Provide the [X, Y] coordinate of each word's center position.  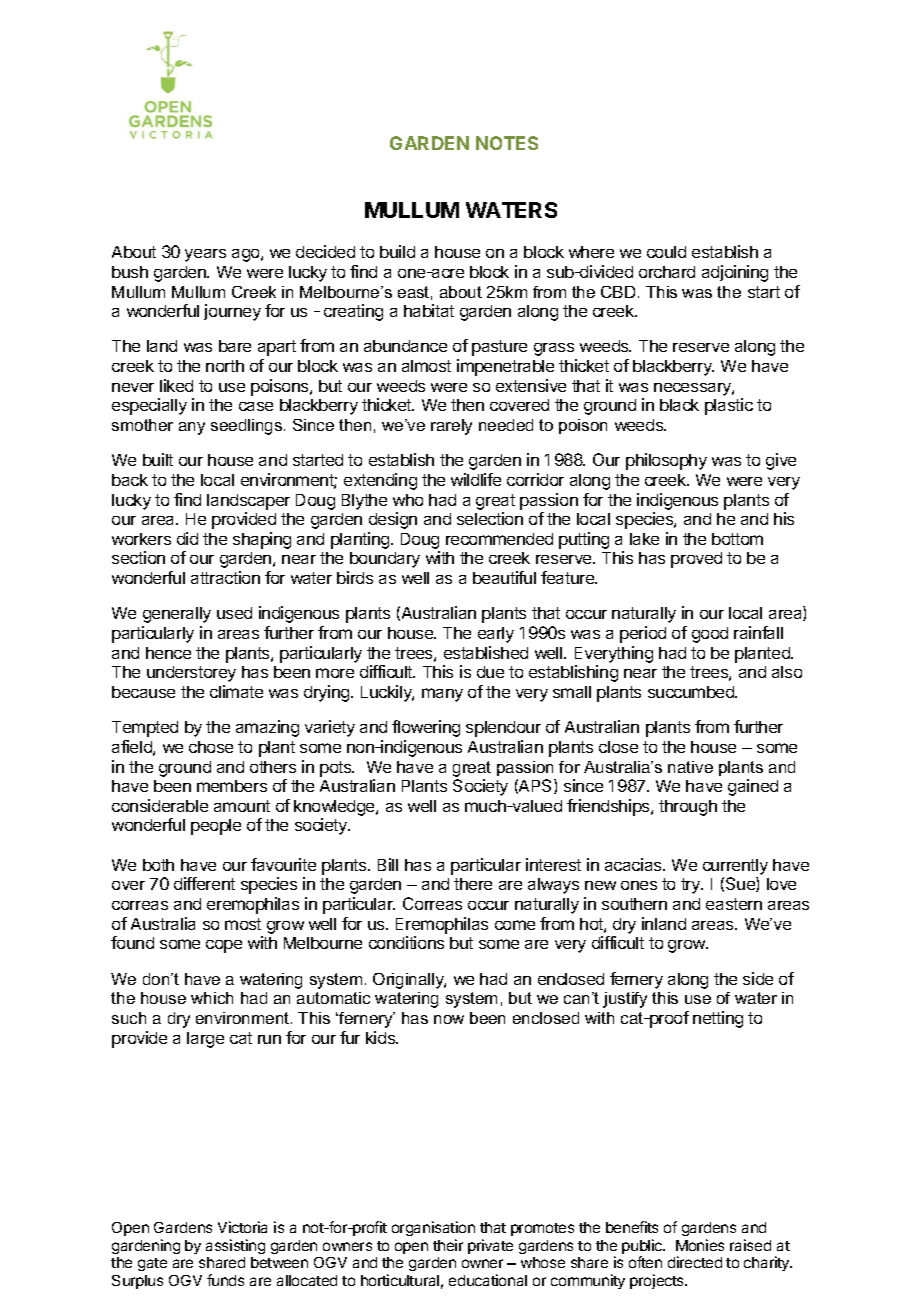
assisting [235, 1246]
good [710, 635]
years [205, 255]
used [234, 613]
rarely [451, 427]
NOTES [507, 143]
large [205, 1040]
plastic [729, 406]
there [473, 884]
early [496, 635]
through [688, 808]
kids [382, 1037]
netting [718, 1019]
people [216, 827]
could [666, 252]
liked [176, 385]
